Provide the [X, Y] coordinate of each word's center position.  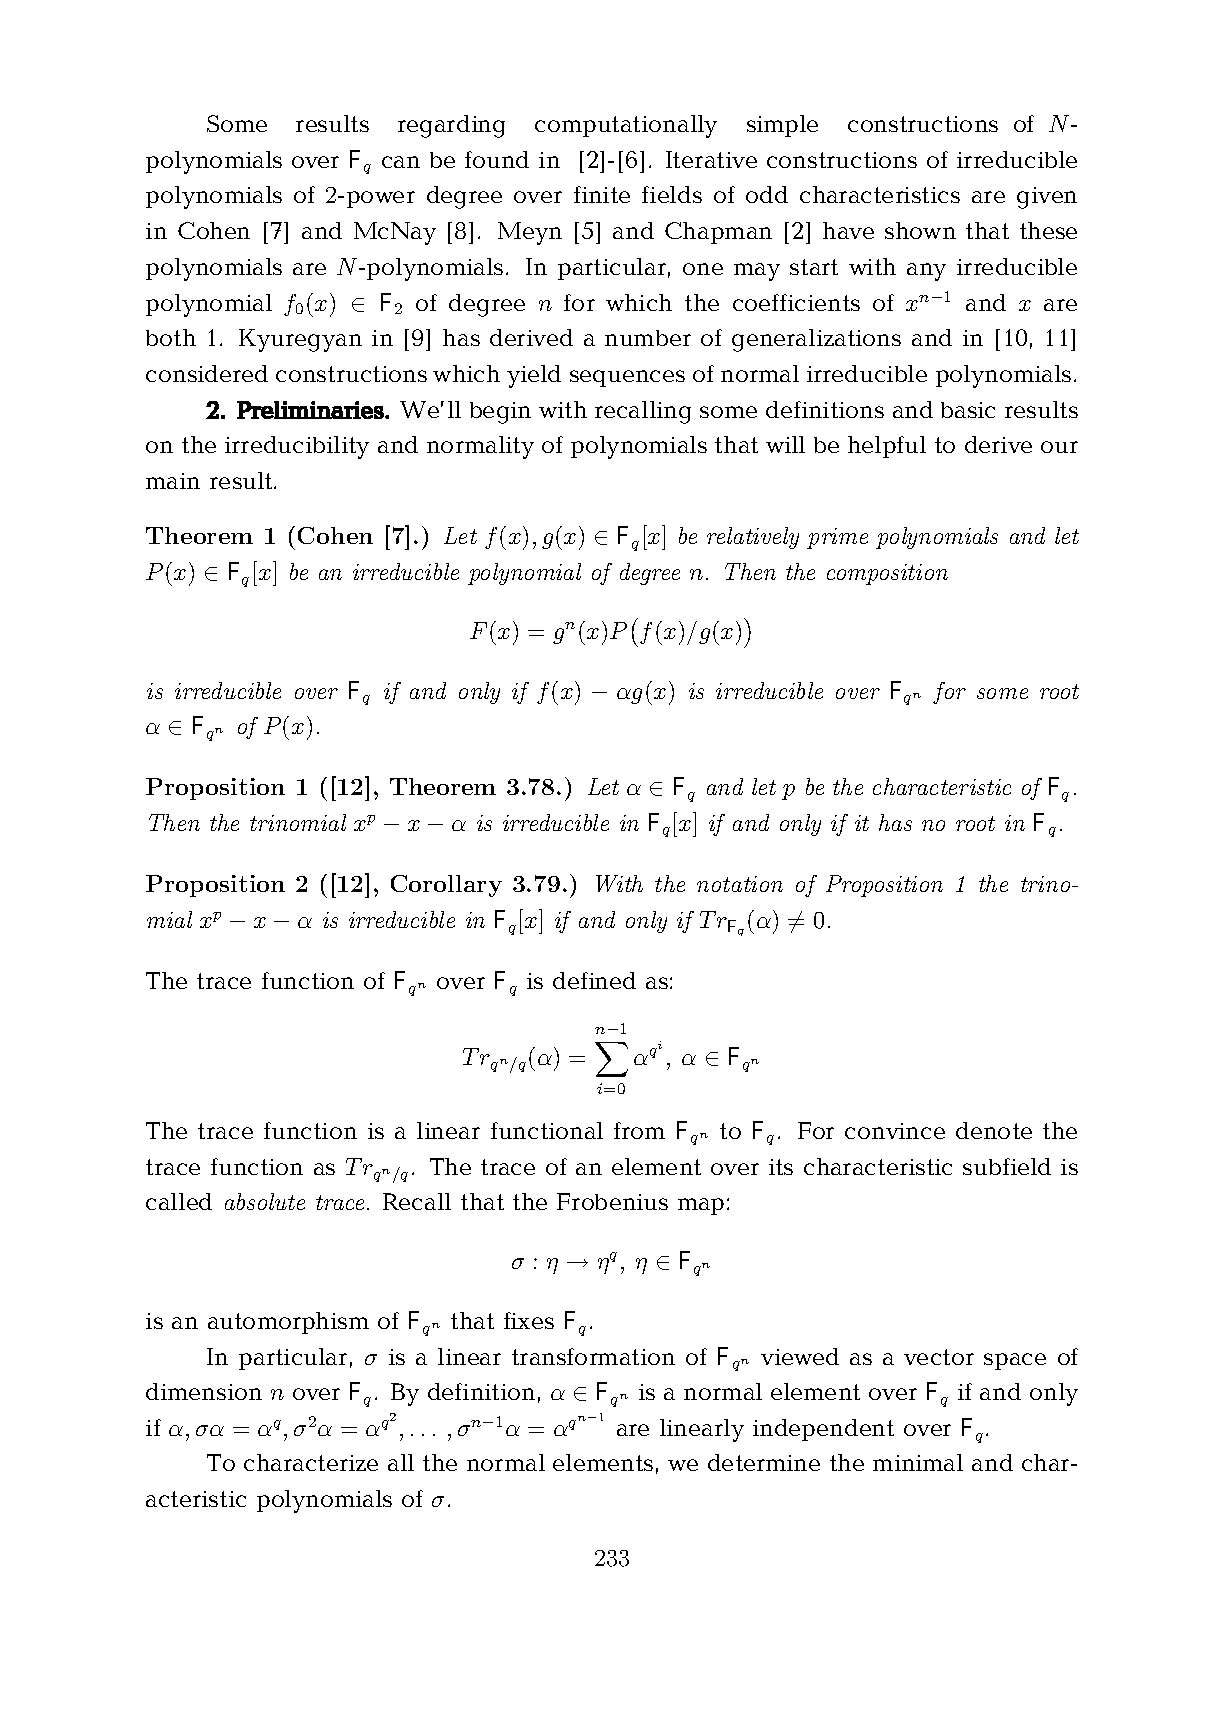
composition [887, 574]
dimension [204, 1391]
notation [740, 884]
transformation [593, 1356]
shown [920, 230]
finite [602, 194]
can [401, 162]
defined [594, 980]
